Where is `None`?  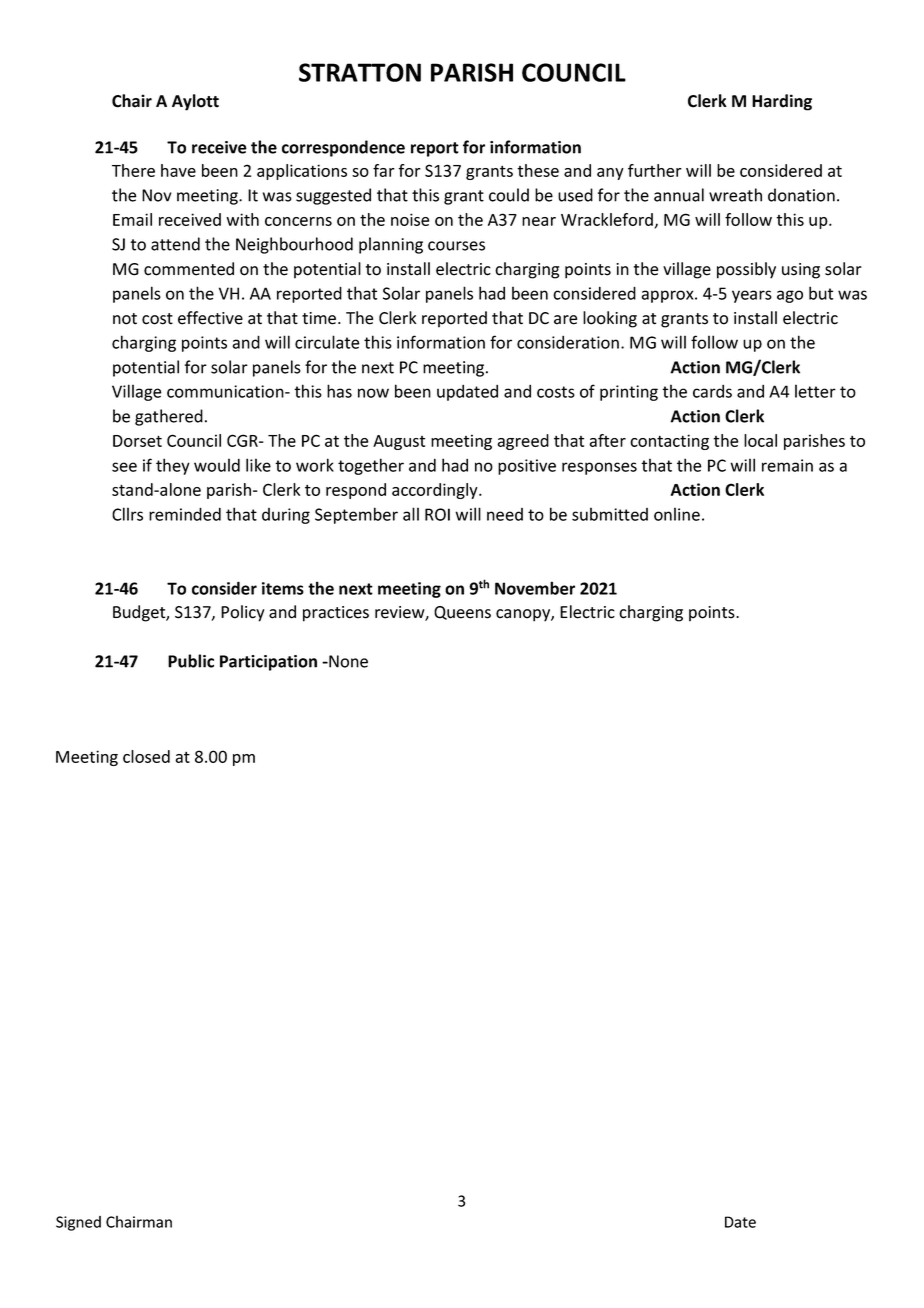 None is located at coordinates (347, 661).
